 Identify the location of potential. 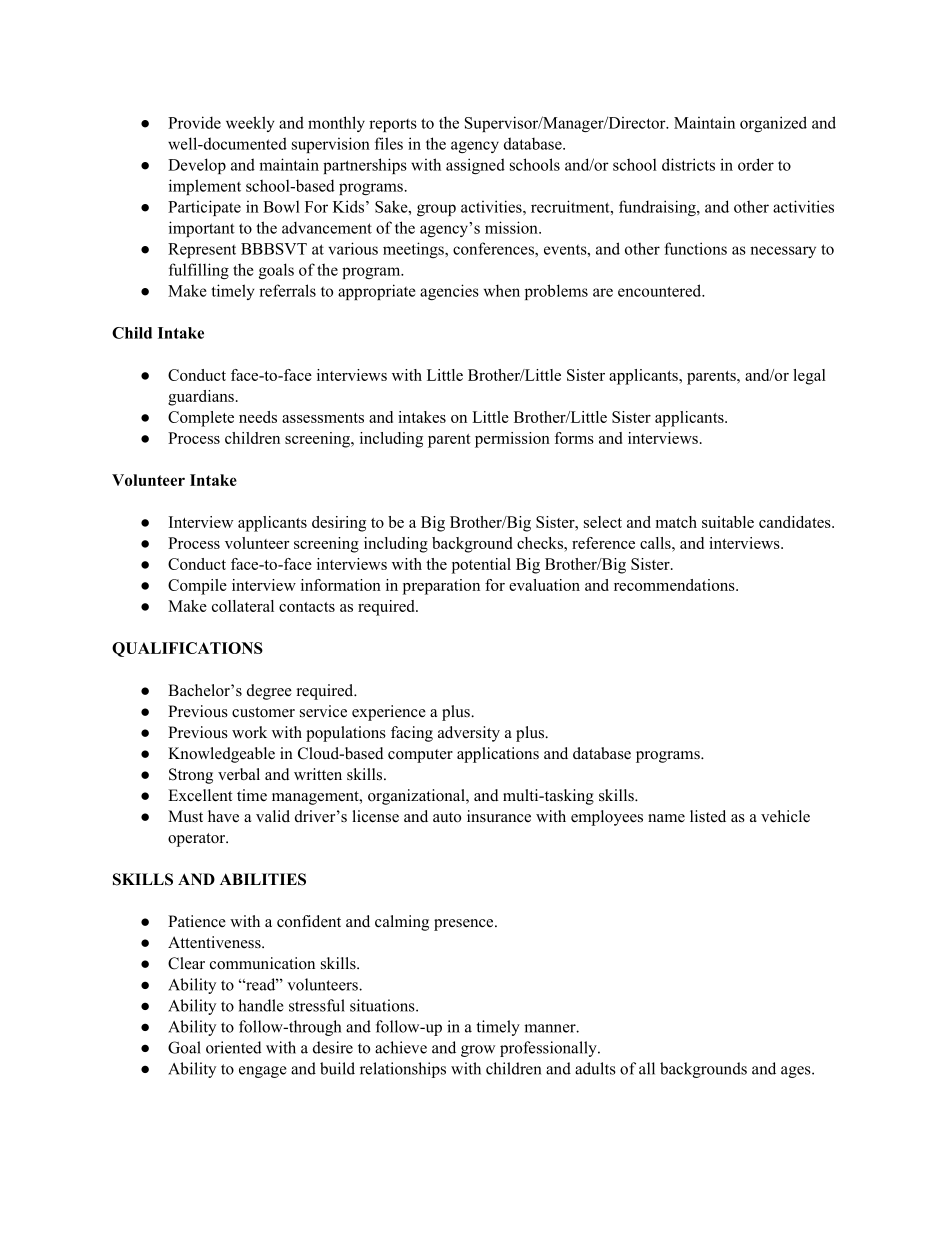
(481, 566).
